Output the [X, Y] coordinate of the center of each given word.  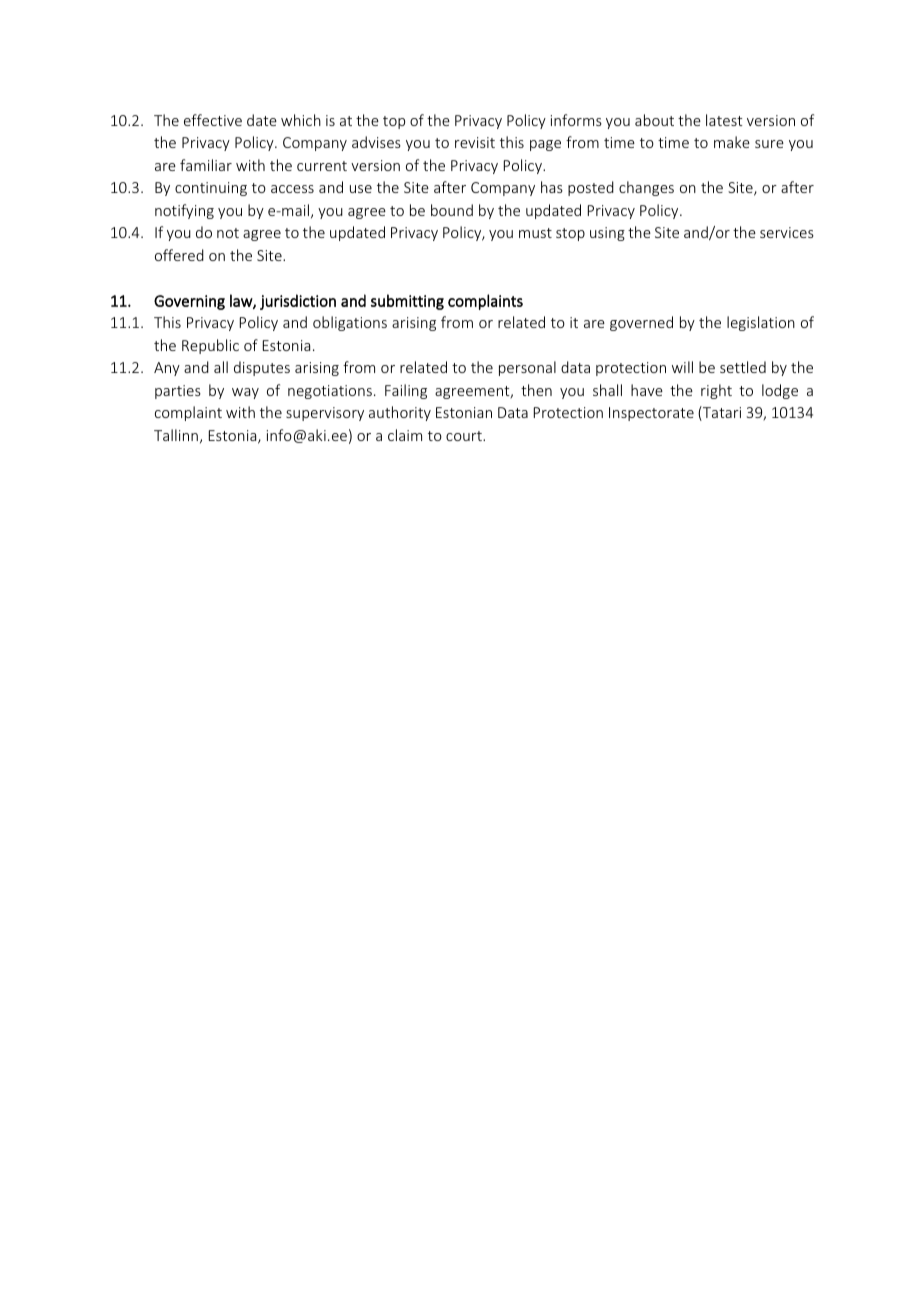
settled [743, 367]
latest [724, 120]
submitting [407, 302]
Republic [210, 346]
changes [646, 188]
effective [213, 120]
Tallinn [176, 435]
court [465, 436]
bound [452, 210]
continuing [211, 189]
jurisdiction [298, 302]
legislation [761, 323]
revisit [475, 142]
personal [527, 368]
